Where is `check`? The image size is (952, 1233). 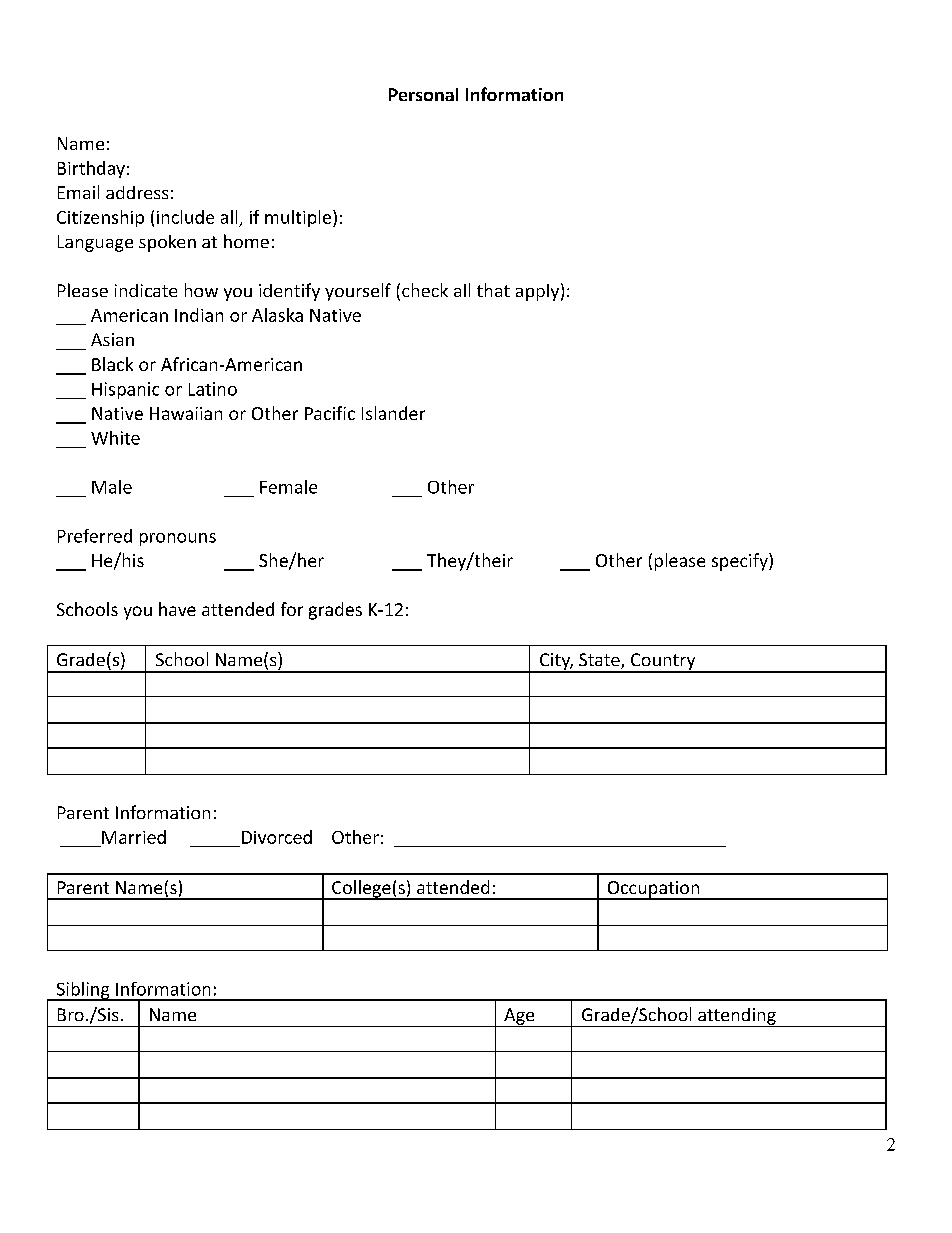
check is located at coordinates (425, 290).
